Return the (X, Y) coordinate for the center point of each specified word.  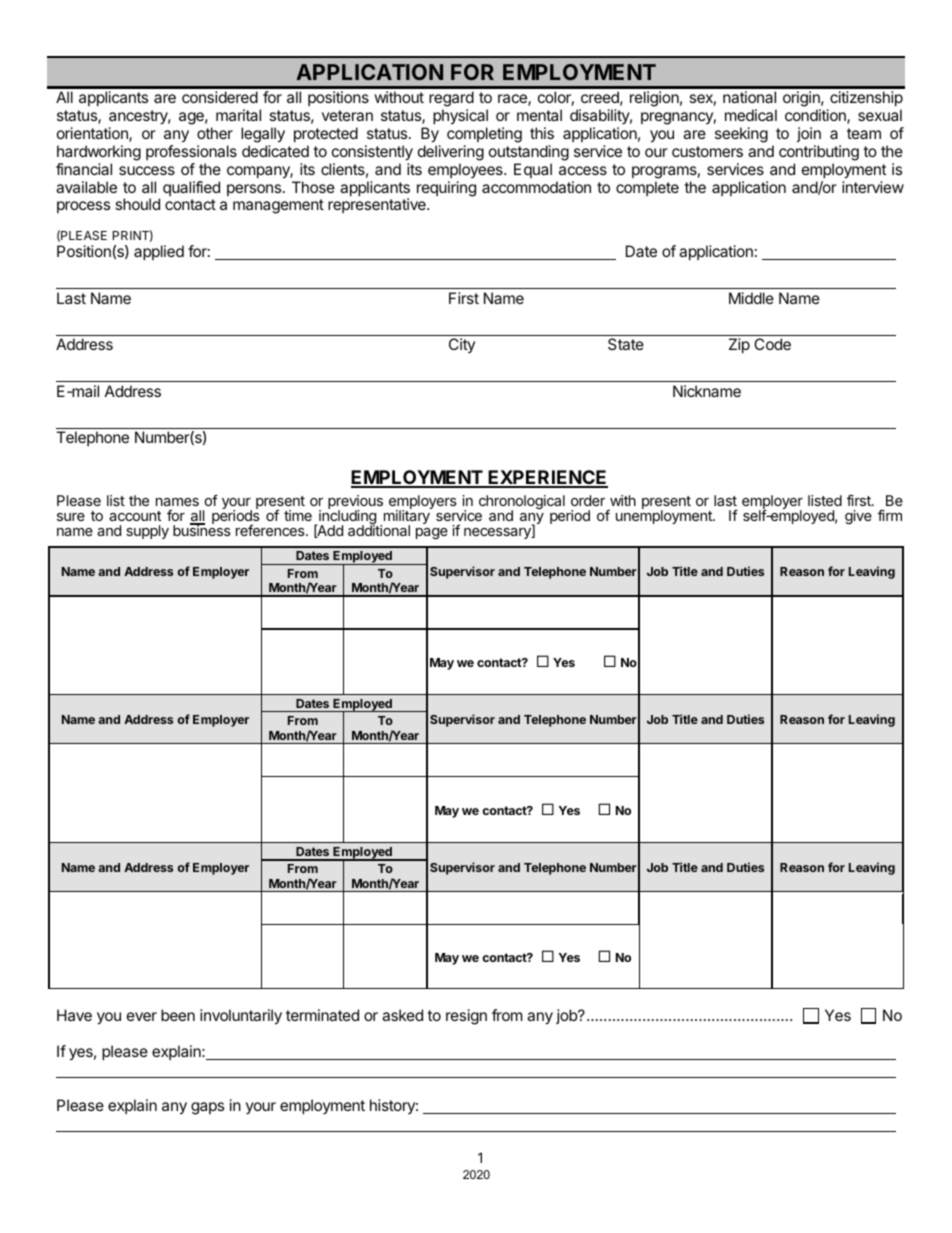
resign (466, 1017)
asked (402, 1015)
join (809, 134)
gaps (207, 1108)
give (858, 517)
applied (159, 252)
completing (484, 135)
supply (147, 532)
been (178, 1015)
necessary (498, 533)
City (462, 345)
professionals (191, 152)
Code (772, 344)
